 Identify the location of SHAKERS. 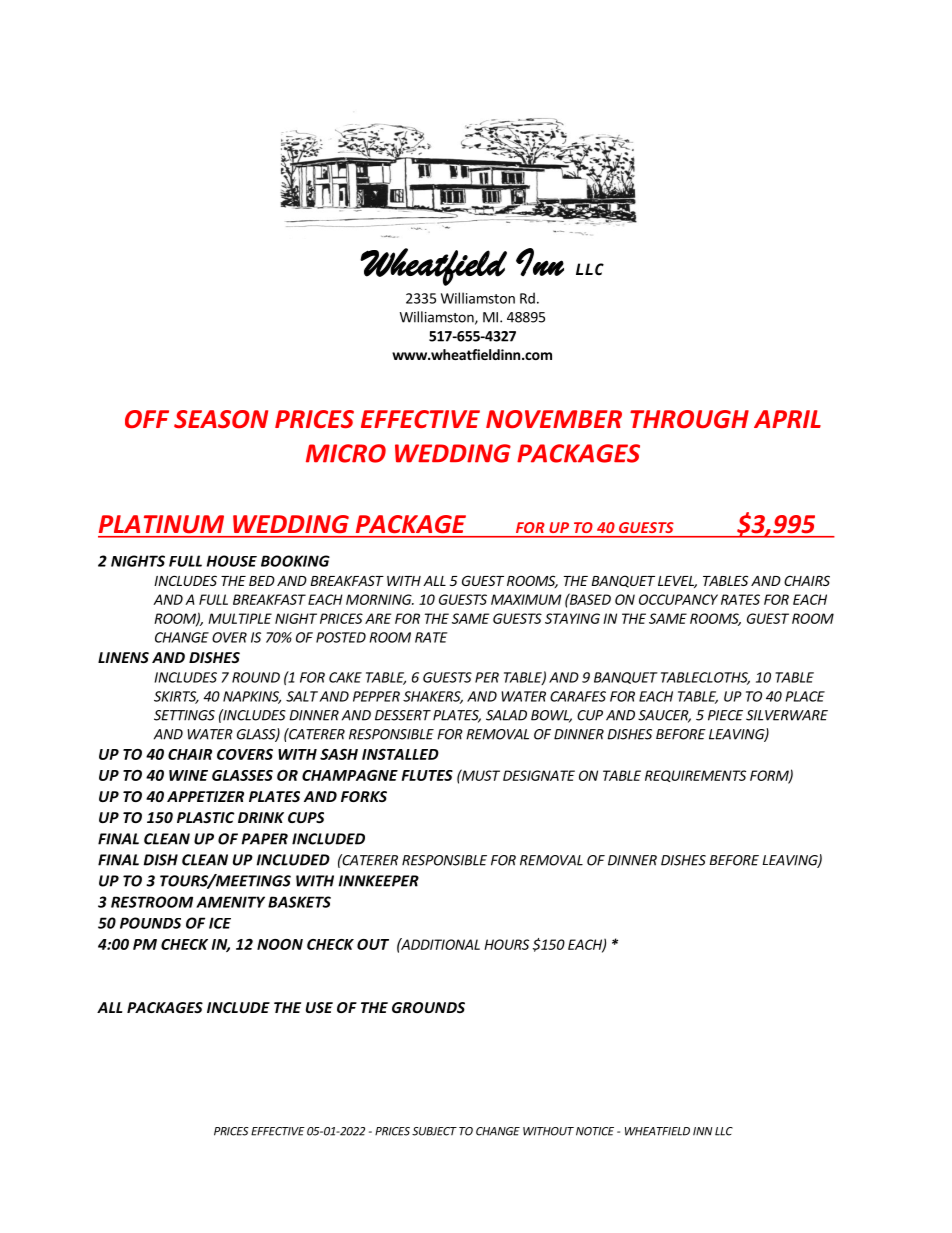
(433, 697).
